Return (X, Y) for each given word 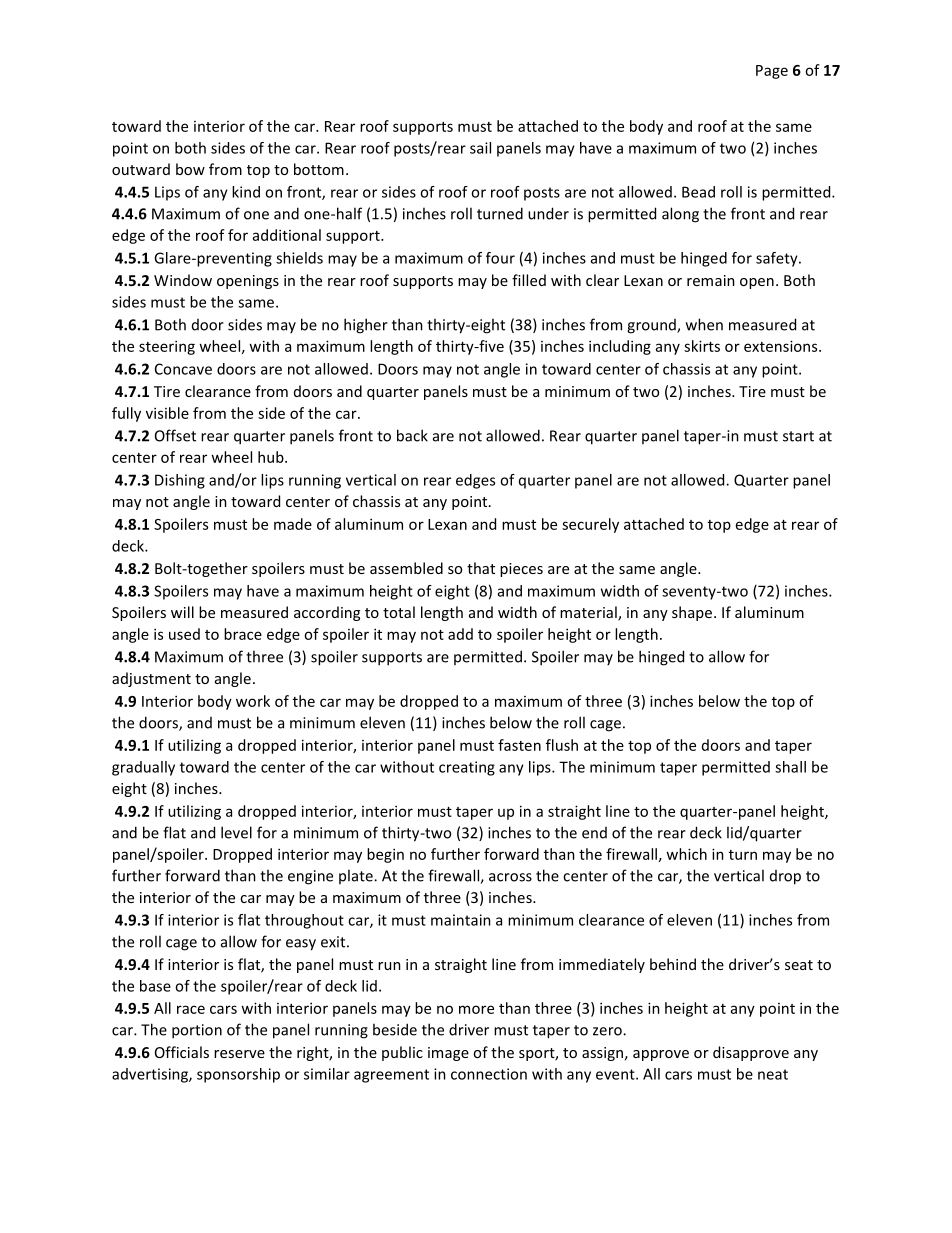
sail (480, 148)
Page (772, 72)
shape (693, 613)
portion (197, 1031)
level (236, 832)
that (481, 568)
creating (467, 768)
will (182, 612)
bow (190, 169)
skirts (702, 346)
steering (167, 347)
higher (366, 326)
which (686, 854)
